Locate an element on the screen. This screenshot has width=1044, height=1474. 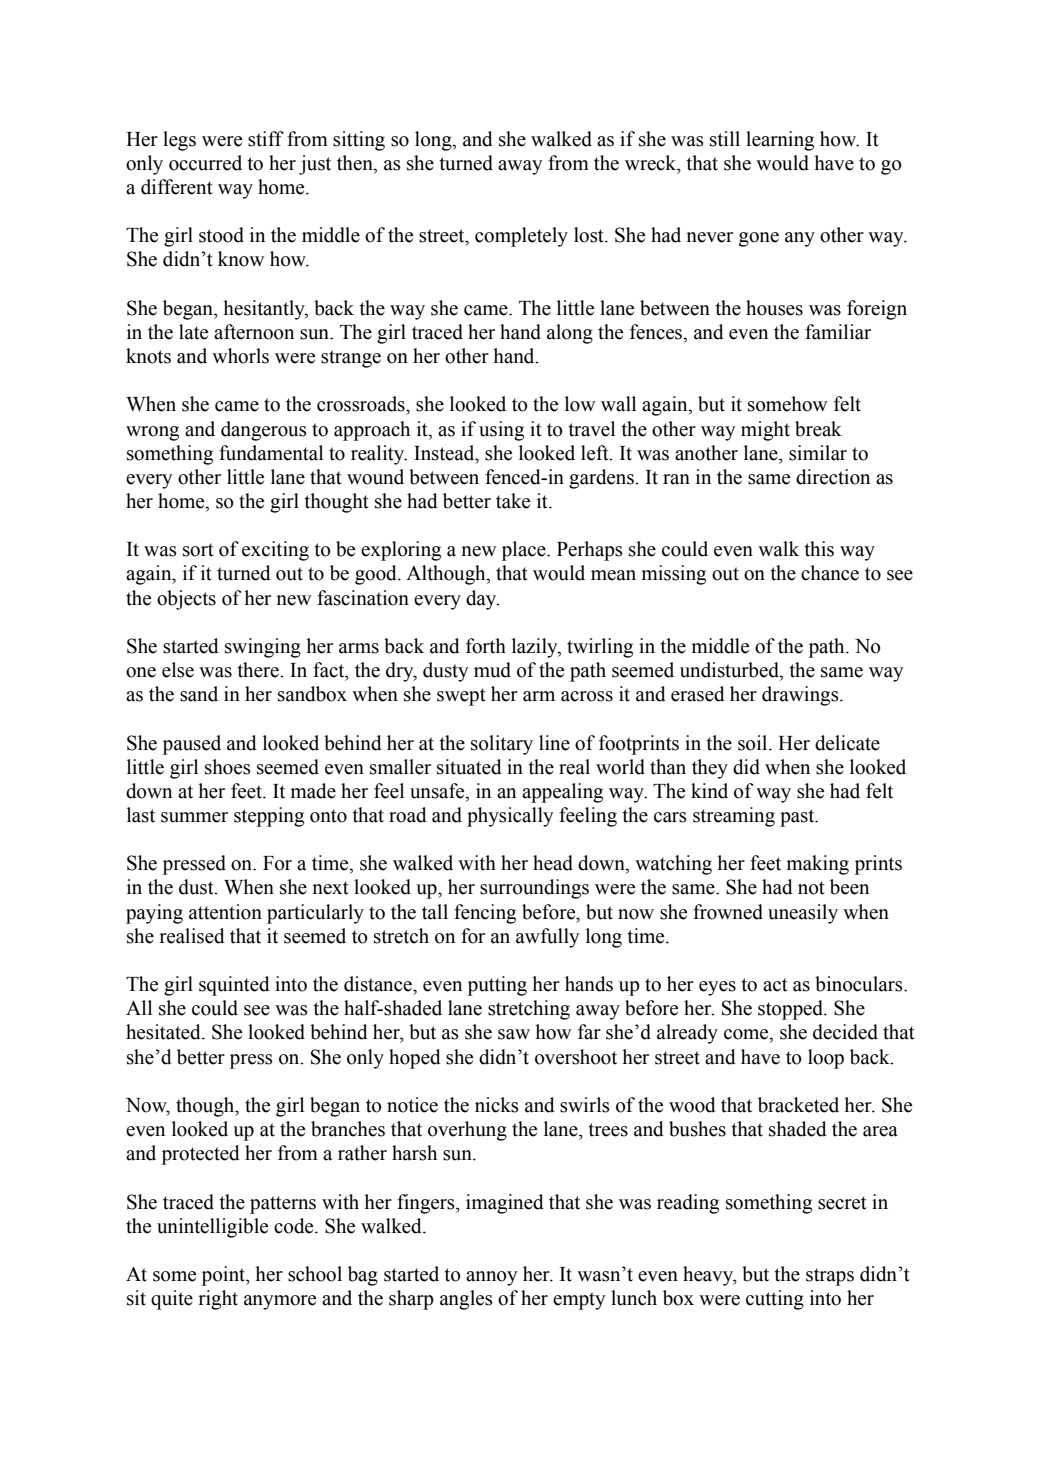
learning is located at coordinates (780, 141).
